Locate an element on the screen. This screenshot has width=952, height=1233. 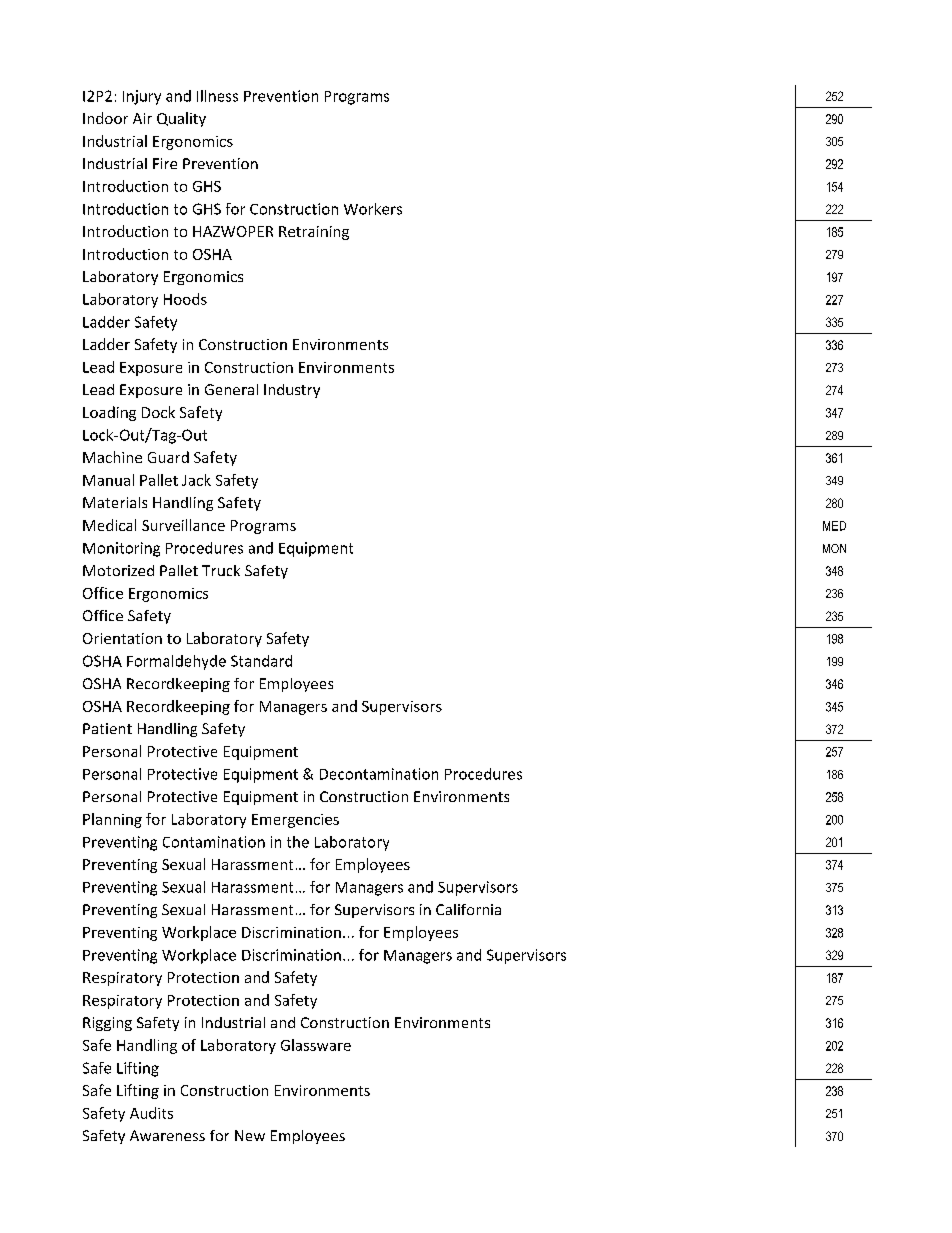
Audits is located at coordinates (151, 1113).
